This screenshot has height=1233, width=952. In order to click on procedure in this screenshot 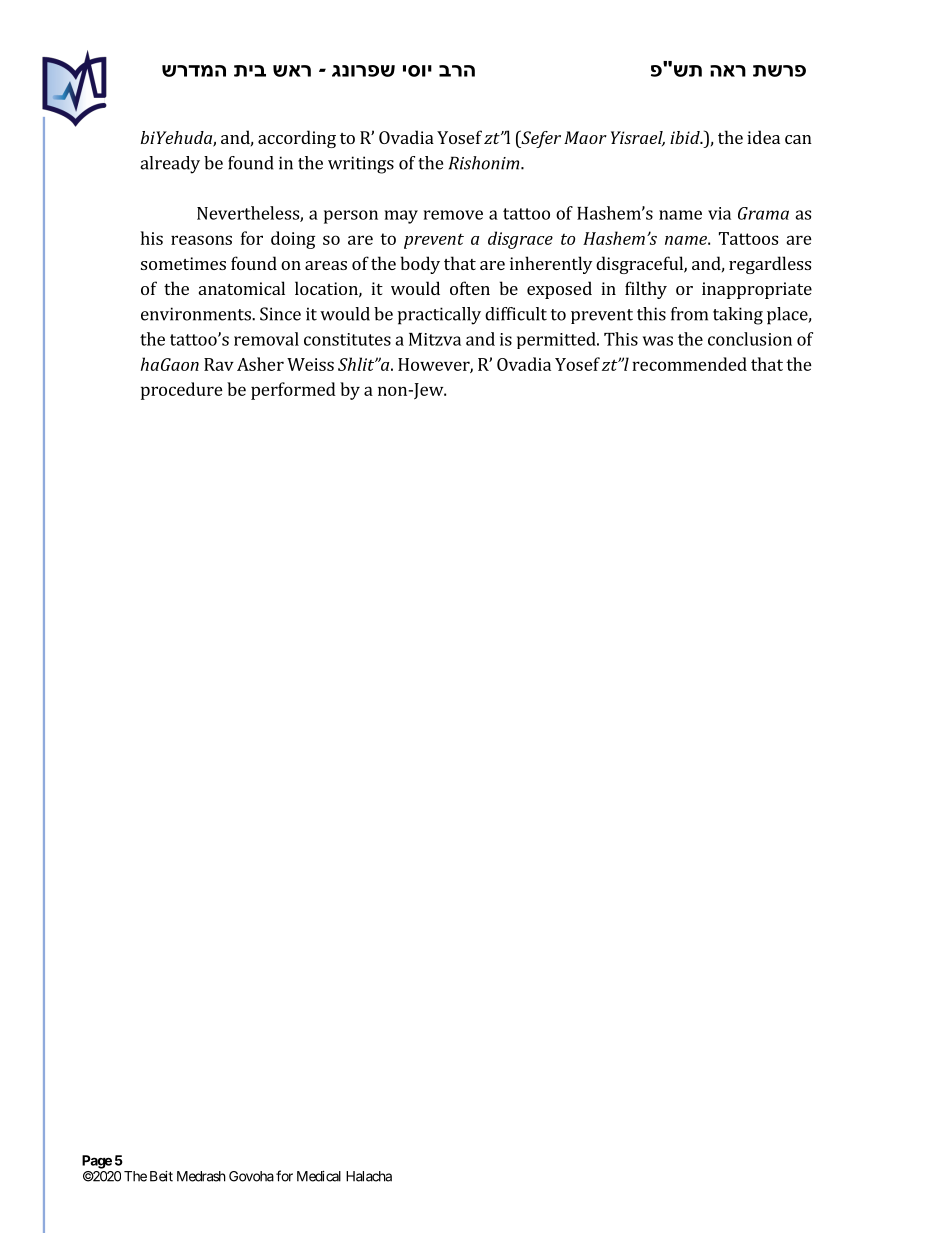, I will do `click(182, 391)`.
